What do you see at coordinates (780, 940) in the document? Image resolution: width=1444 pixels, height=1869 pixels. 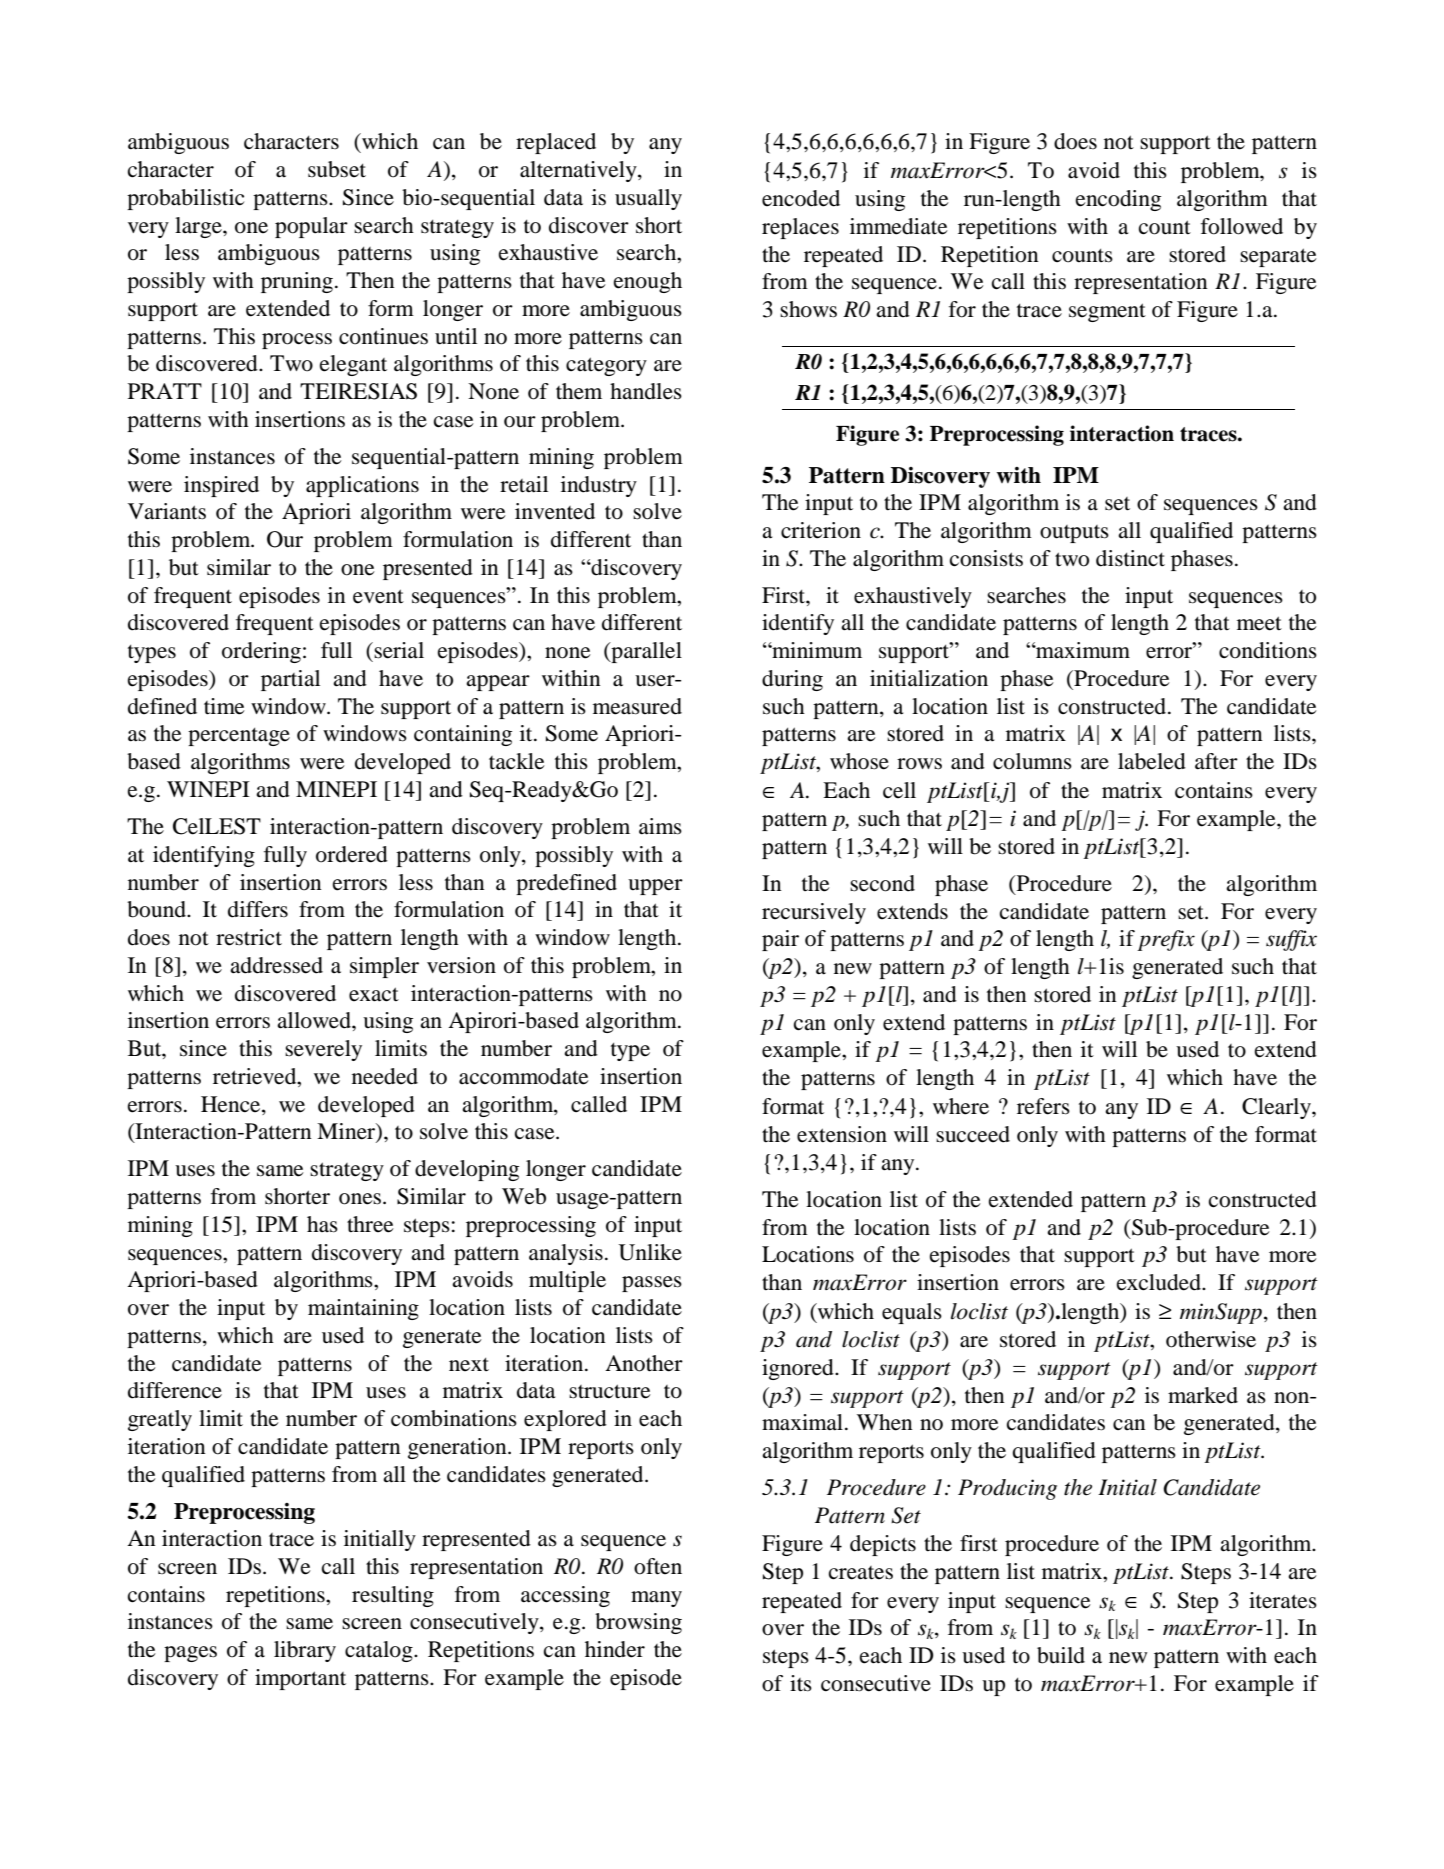 I see `pair` at bounding box center [780, 940].
